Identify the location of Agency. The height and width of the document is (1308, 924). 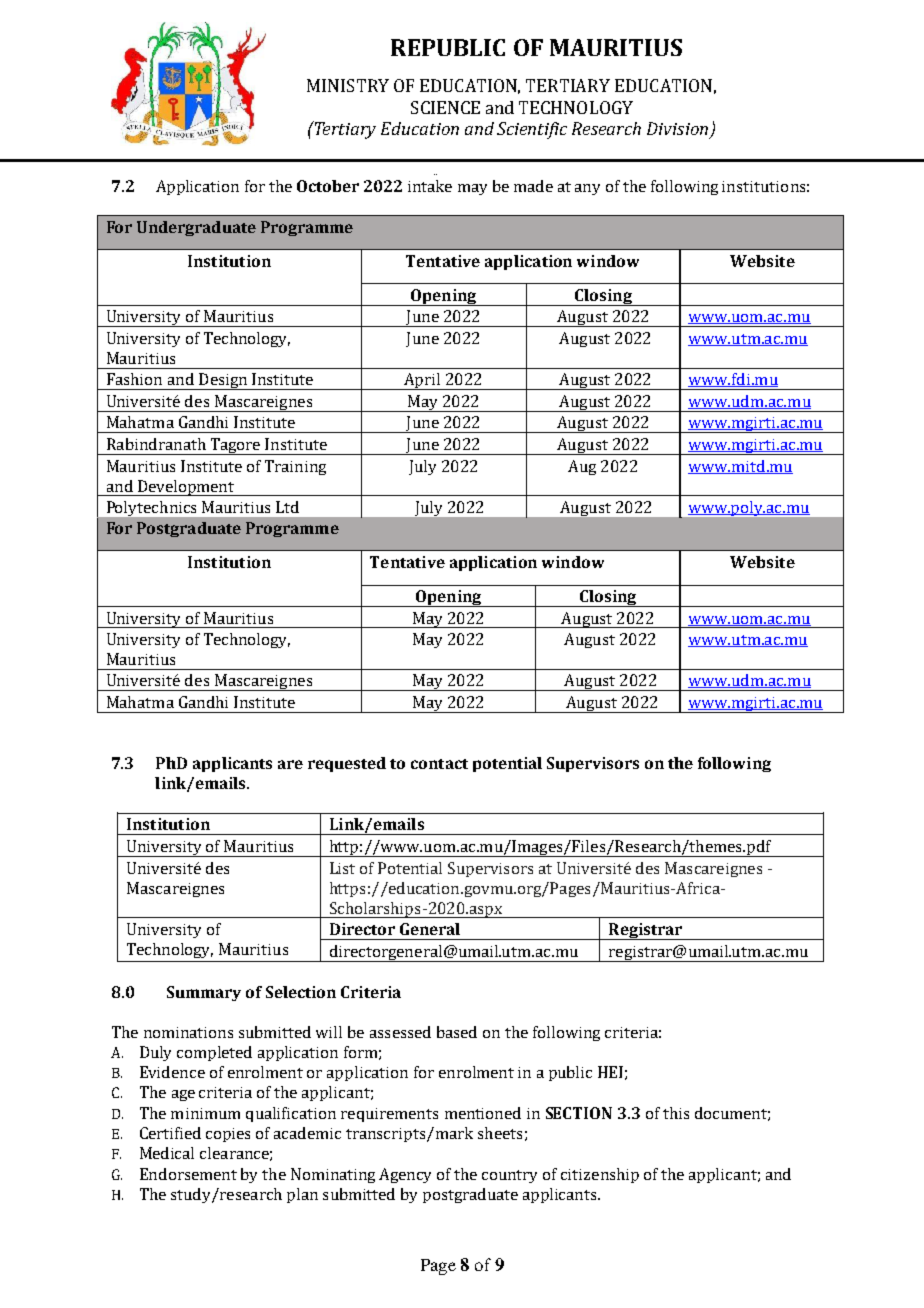
(405, 1175).
